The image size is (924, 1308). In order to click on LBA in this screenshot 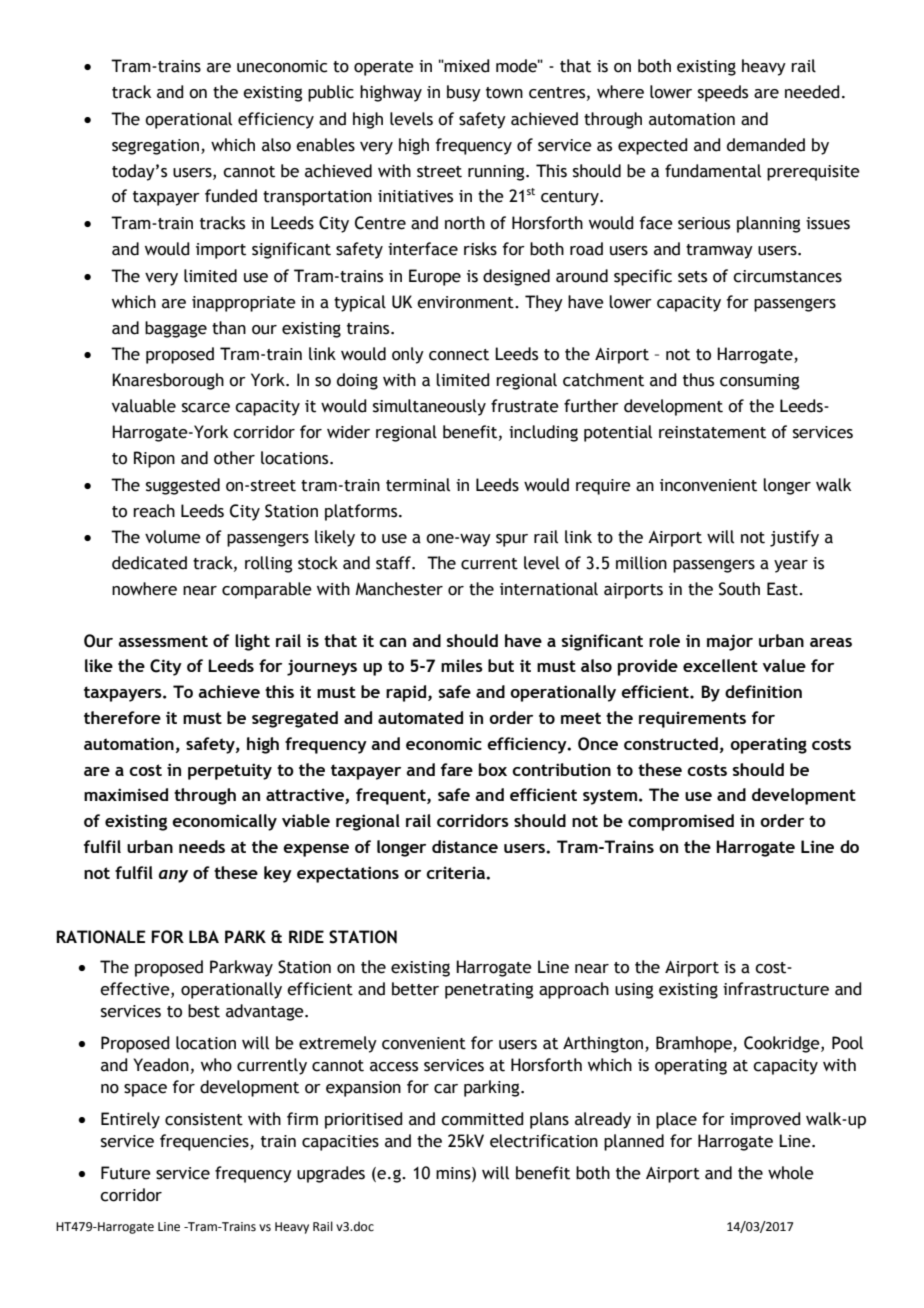, I will do `click(204, 936)`.
